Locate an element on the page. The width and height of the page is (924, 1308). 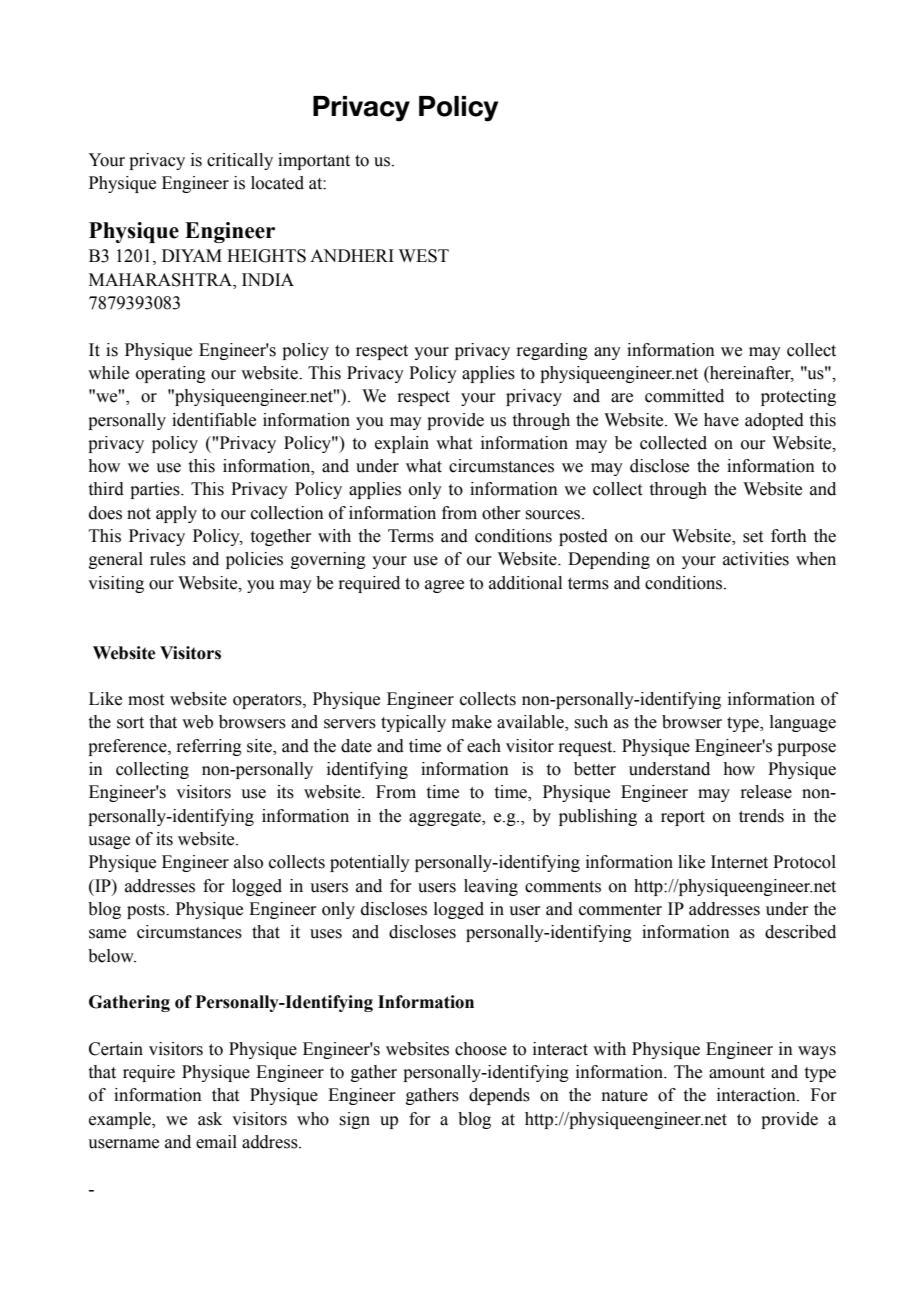
amount is located at coordinates (737, 1073).
